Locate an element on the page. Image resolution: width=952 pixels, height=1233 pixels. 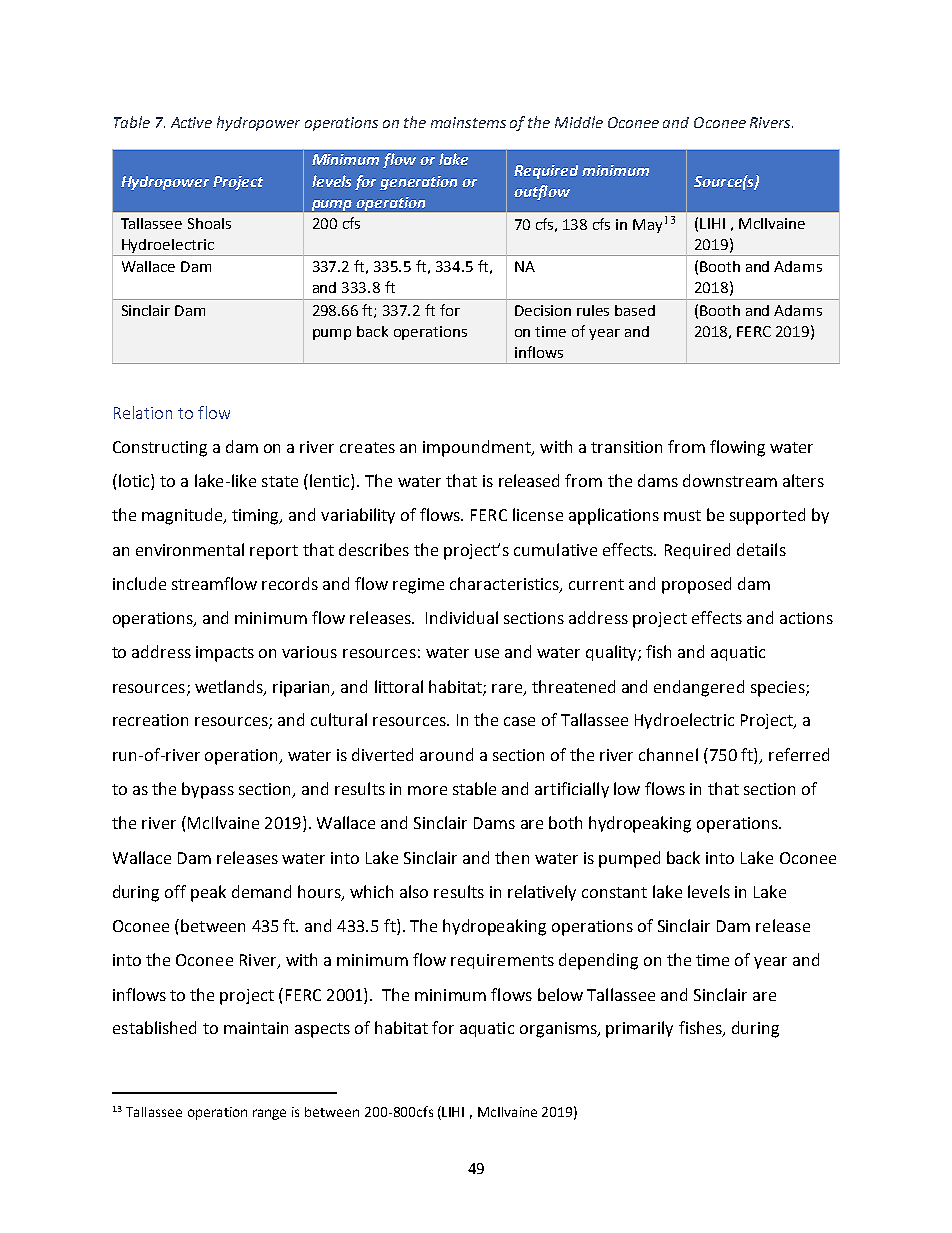
bypass is located at coordinates (208, 790).
